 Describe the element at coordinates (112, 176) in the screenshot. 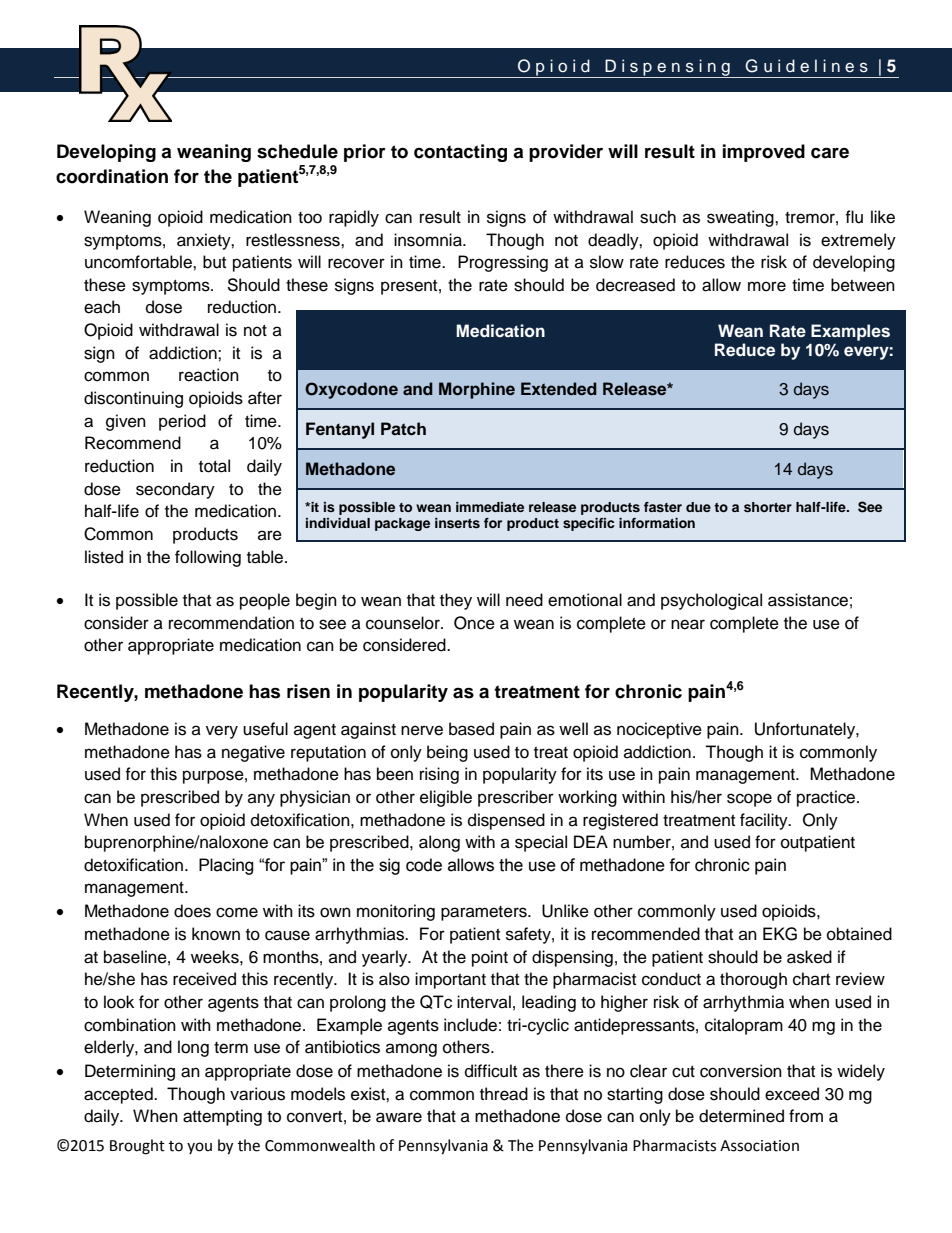

I see `coordination` at that location.
